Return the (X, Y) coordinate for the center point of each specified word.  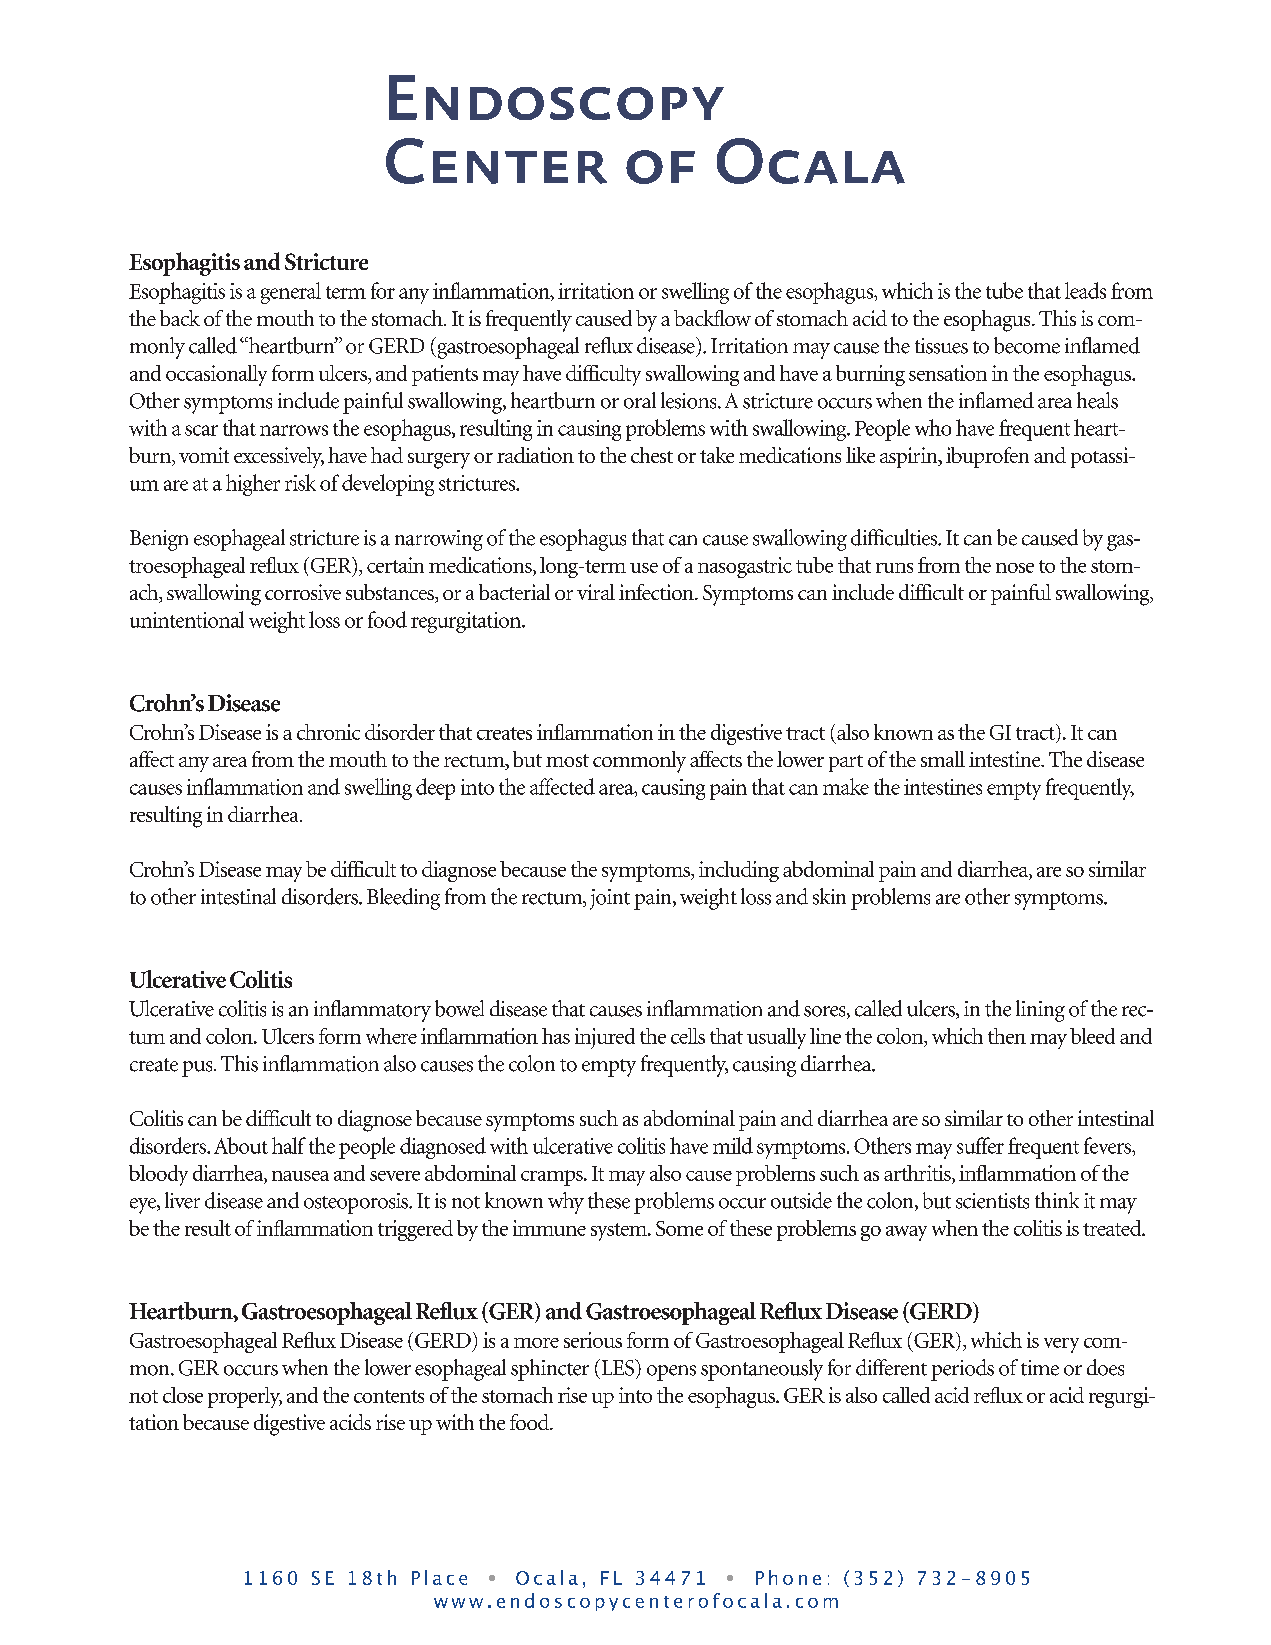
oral (640, 400)
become (1027, 345)
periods (962, 1370)
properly (245, 1397)
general (291, 293)
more (536, 1343)
